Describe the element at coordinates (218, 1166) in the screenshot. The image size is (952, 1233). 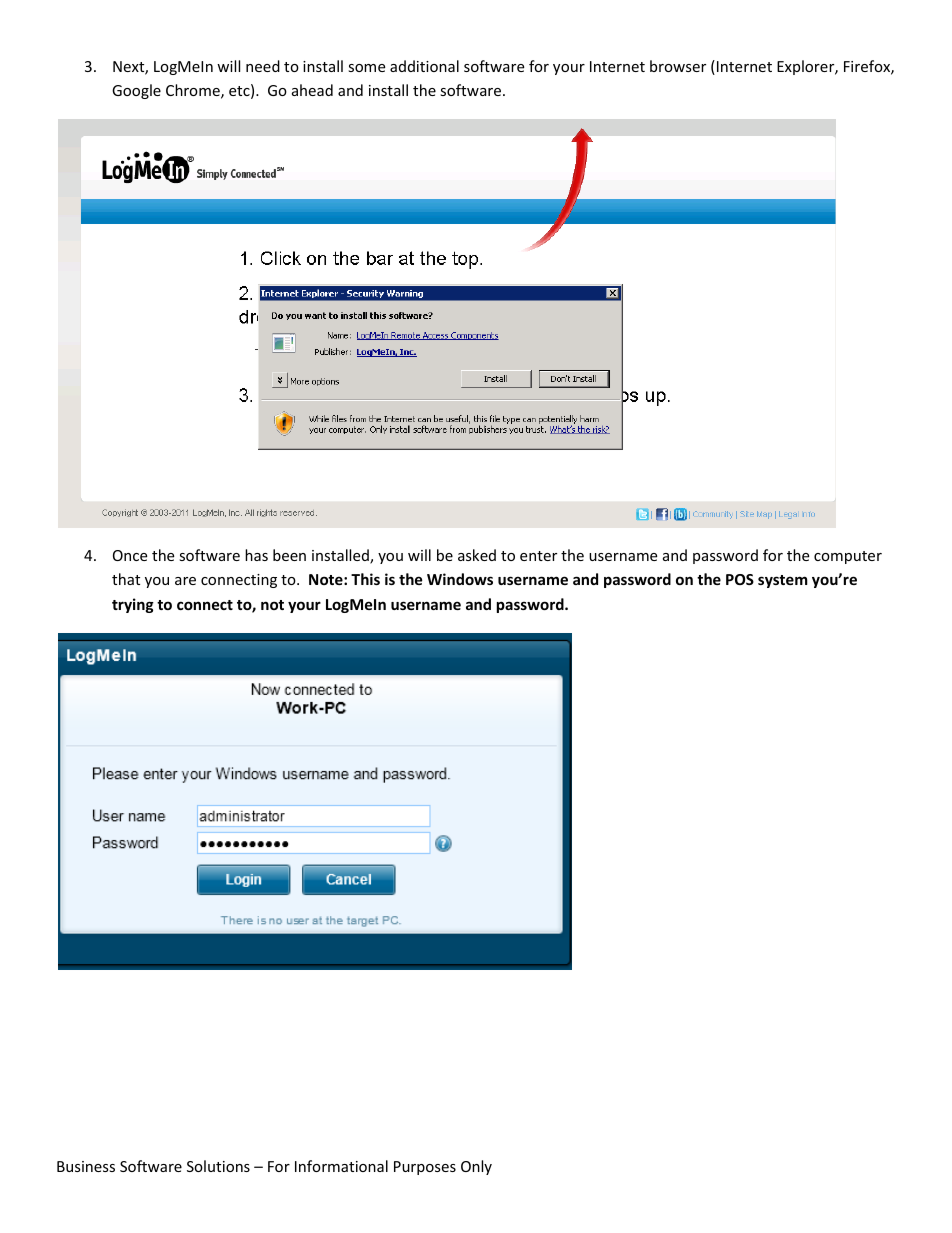
I see `Solutions` at that location.
